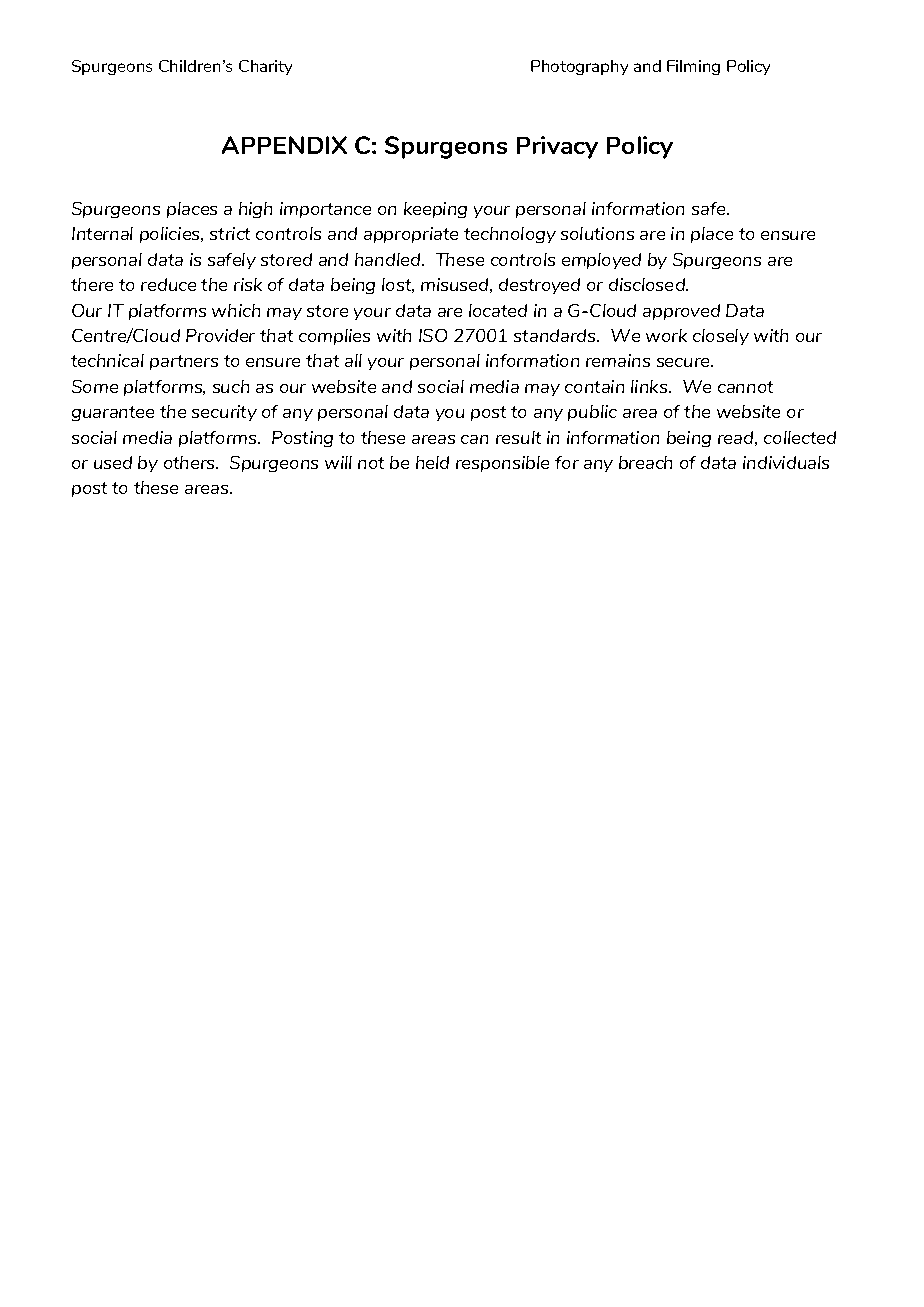  Describe the element at coordinates (433, 335) in the document. I see `ISO` at that location.
